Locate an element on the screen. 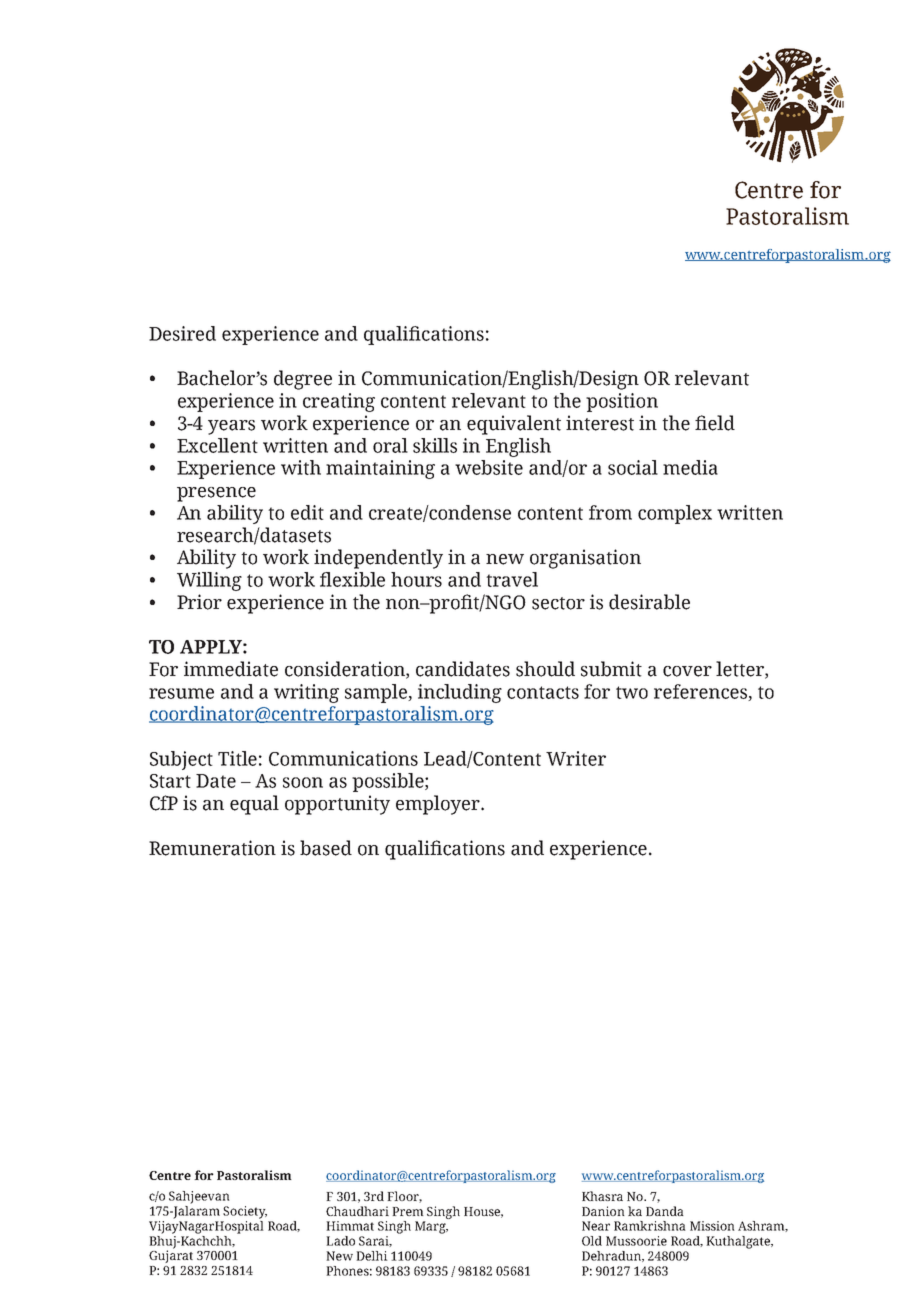  desirable is located at coordinates (649, 602).
